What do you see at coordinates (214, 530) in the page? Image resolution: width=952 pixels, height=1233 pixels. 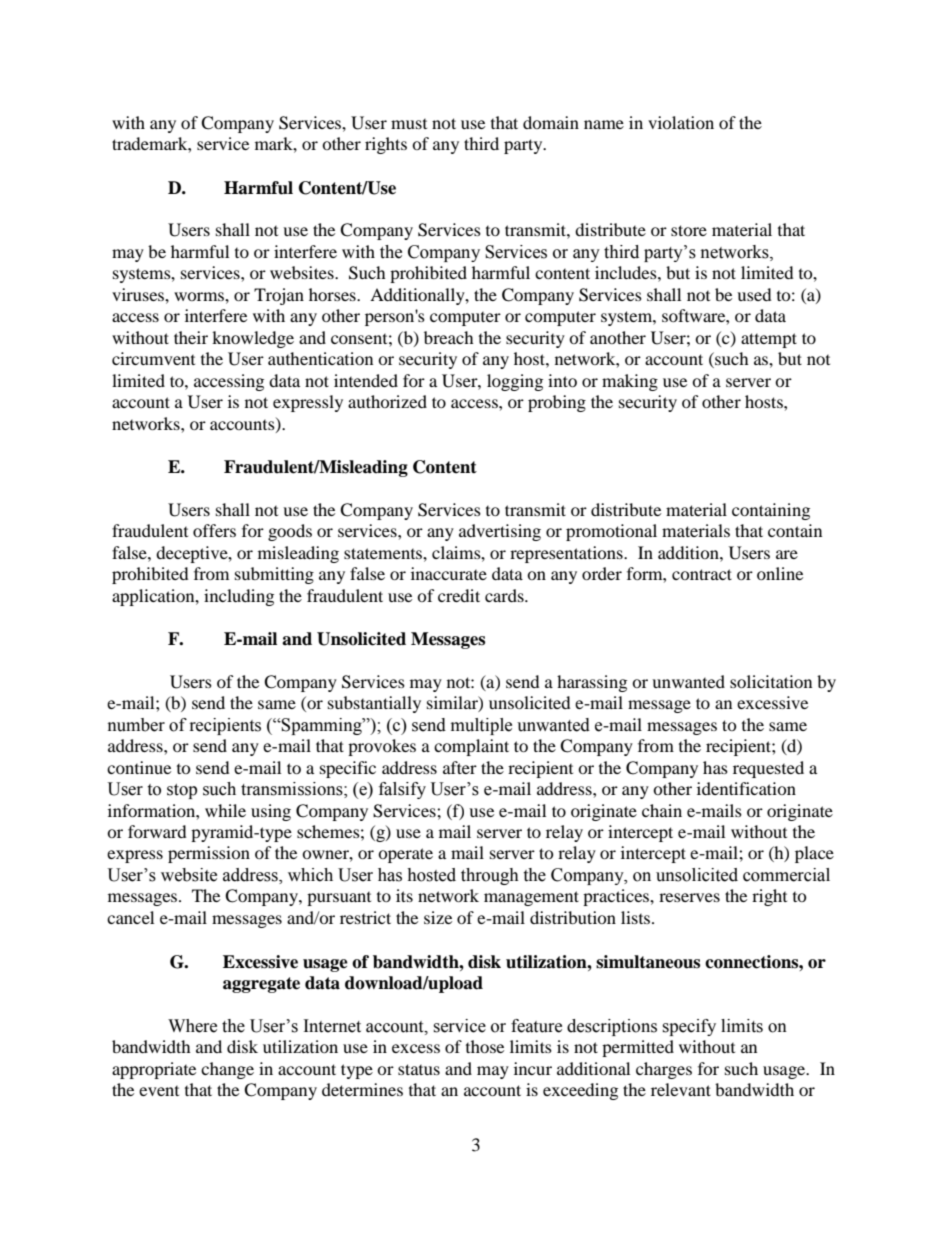 I see `offers` at bounding box center [214, 530].
